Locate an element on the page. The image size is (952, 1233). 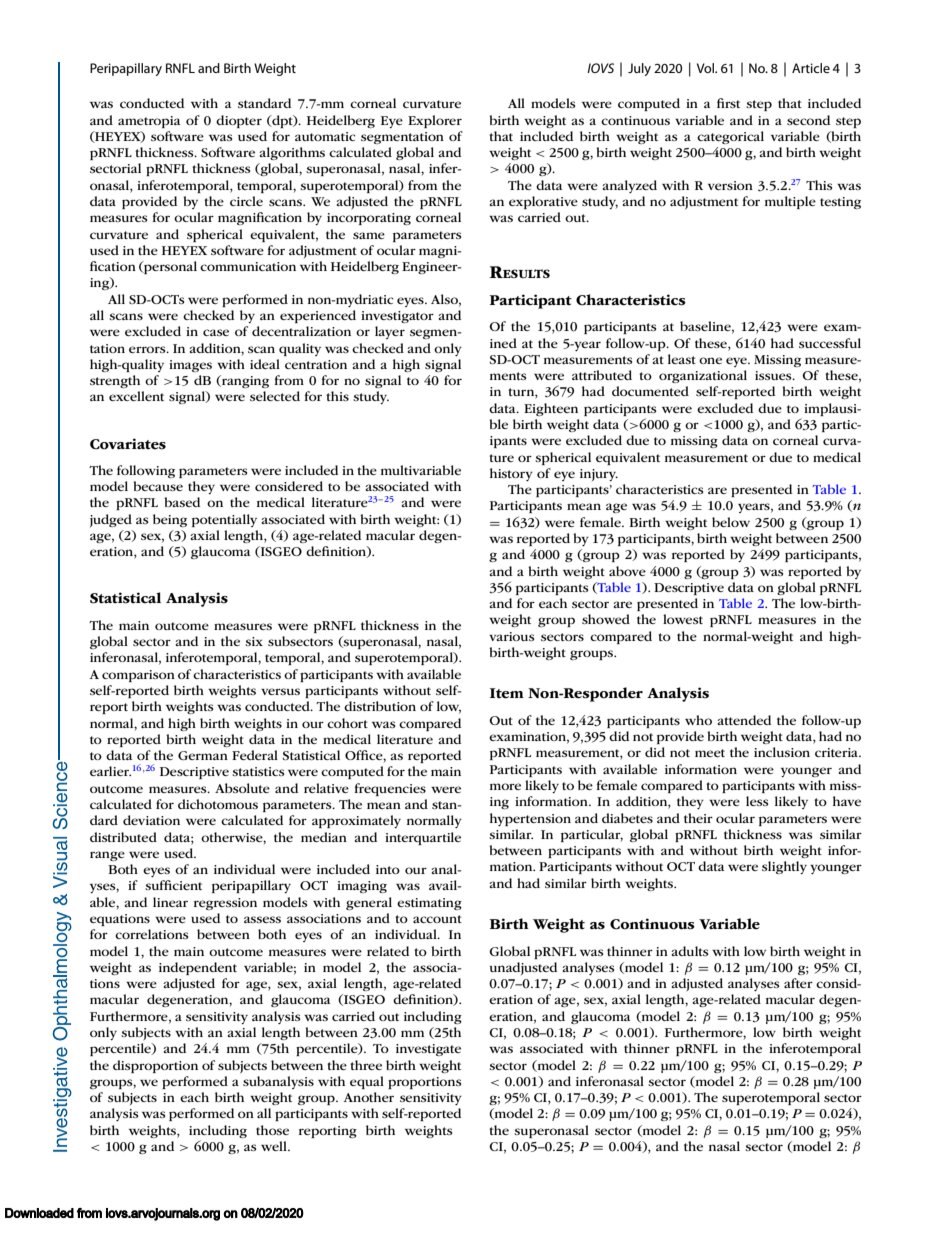
below is located at coordinates (731, 522).
